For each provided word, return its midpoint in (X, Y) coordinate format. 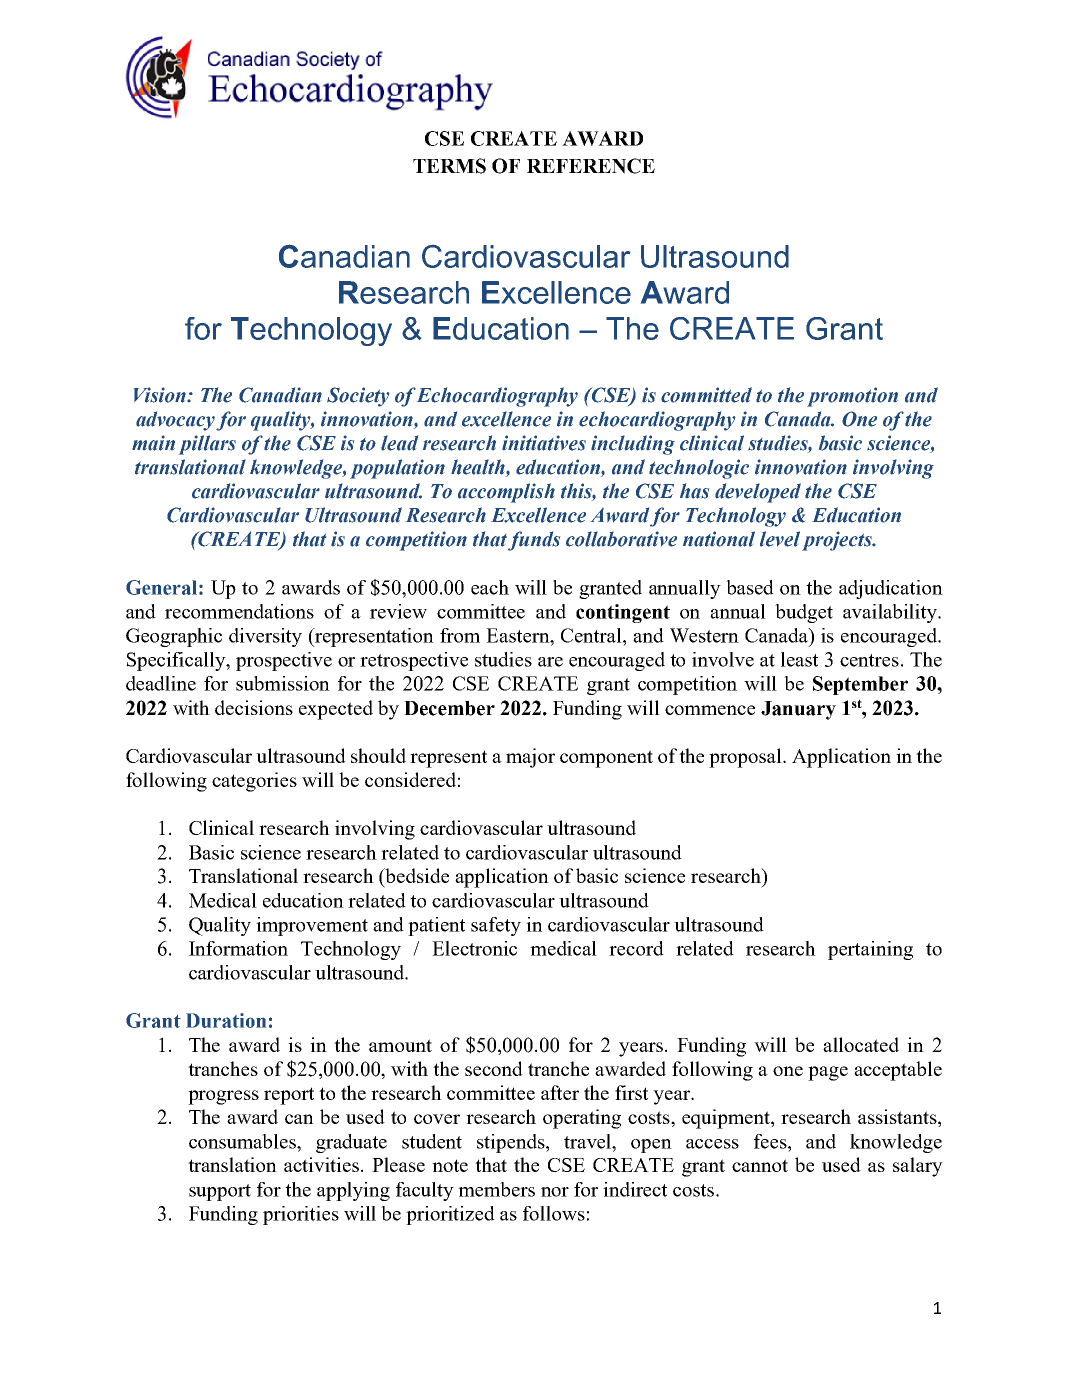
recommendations (239, 611)
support (220, 1192)
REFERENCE (591, 166)
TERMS (449, 166)
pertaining (870, 950)
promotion (852, 397)
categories (254, 782)
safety (496, 926)
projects (838, 541)
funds (534, 541)
